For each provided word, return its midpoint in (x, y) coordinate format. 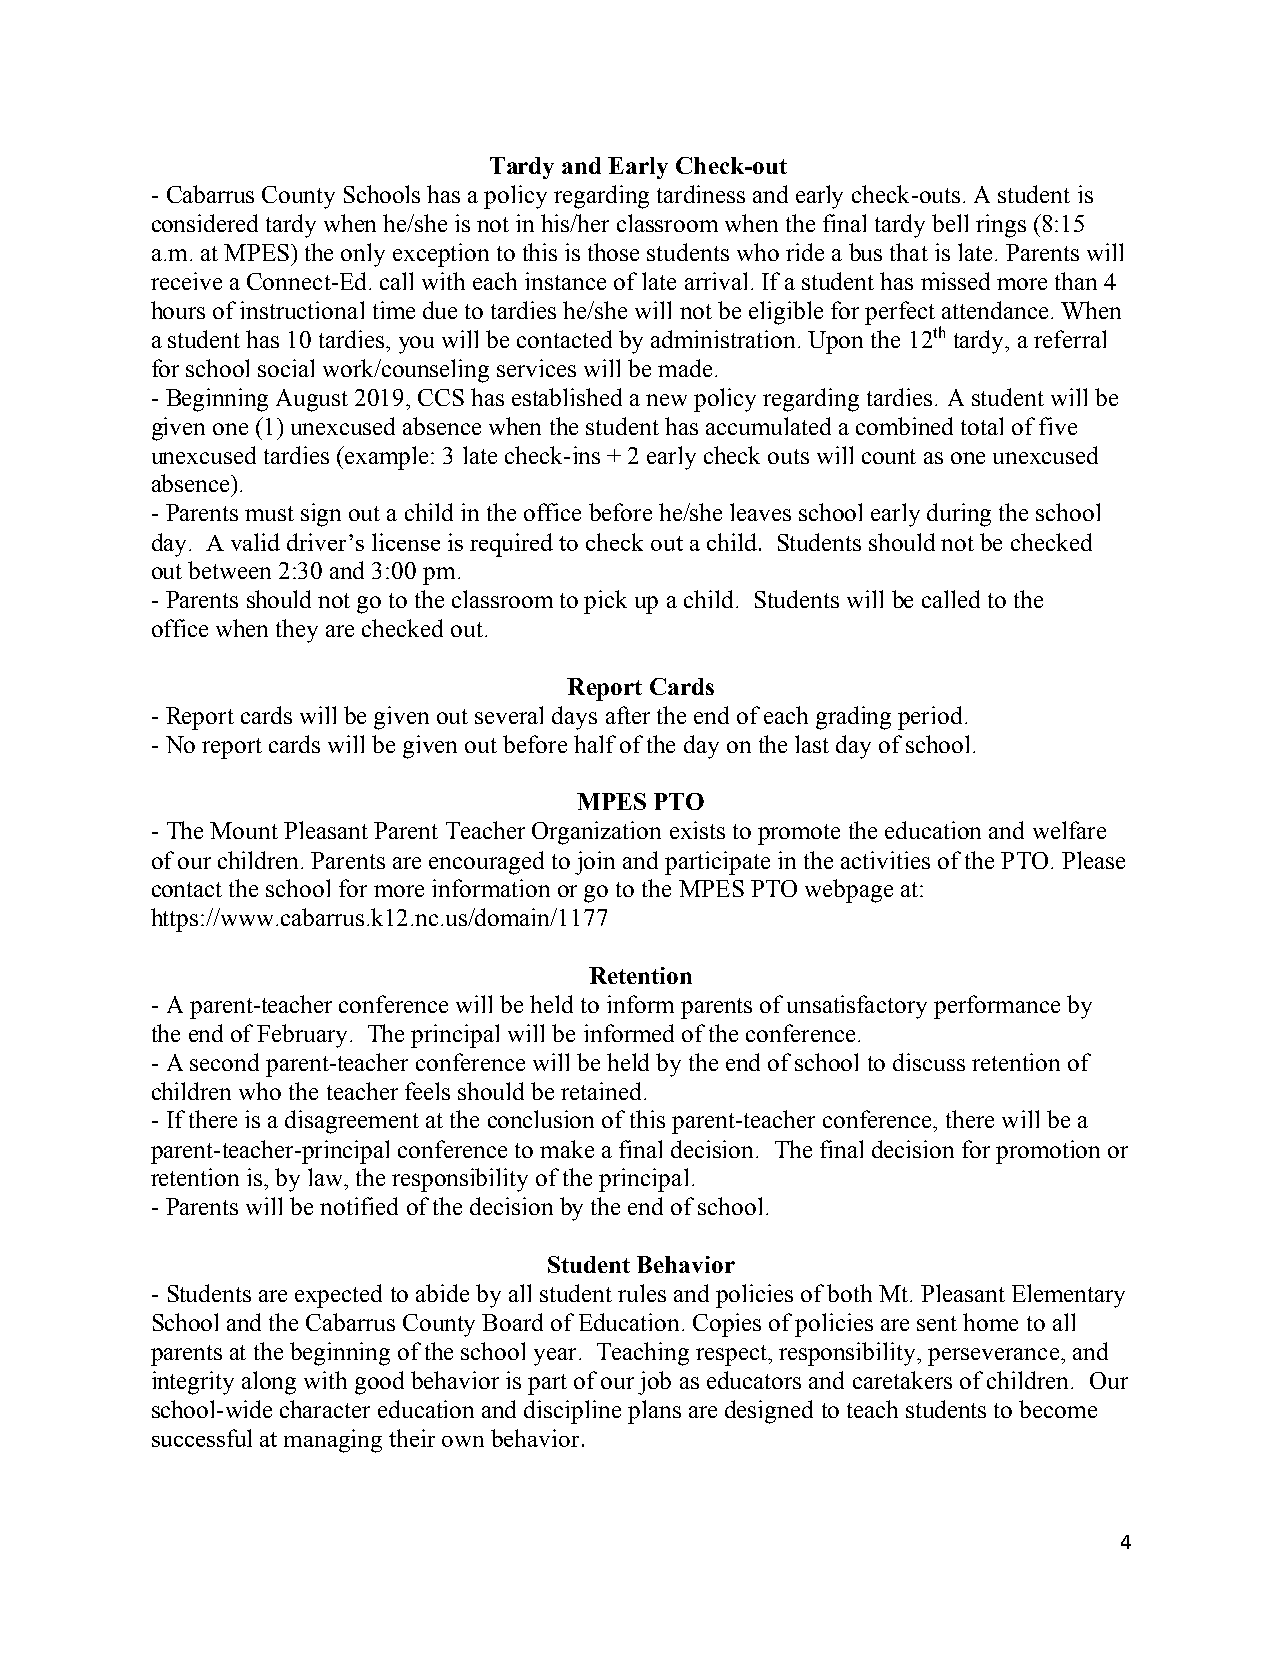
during (959, 515)
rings (1001, 226)
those (613, 252)
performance (997, 1007)
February (302, 1036)
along (269, 1383)
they (297, 631)
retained (603, 1091)
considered (205, 223)
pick (605, 602)
